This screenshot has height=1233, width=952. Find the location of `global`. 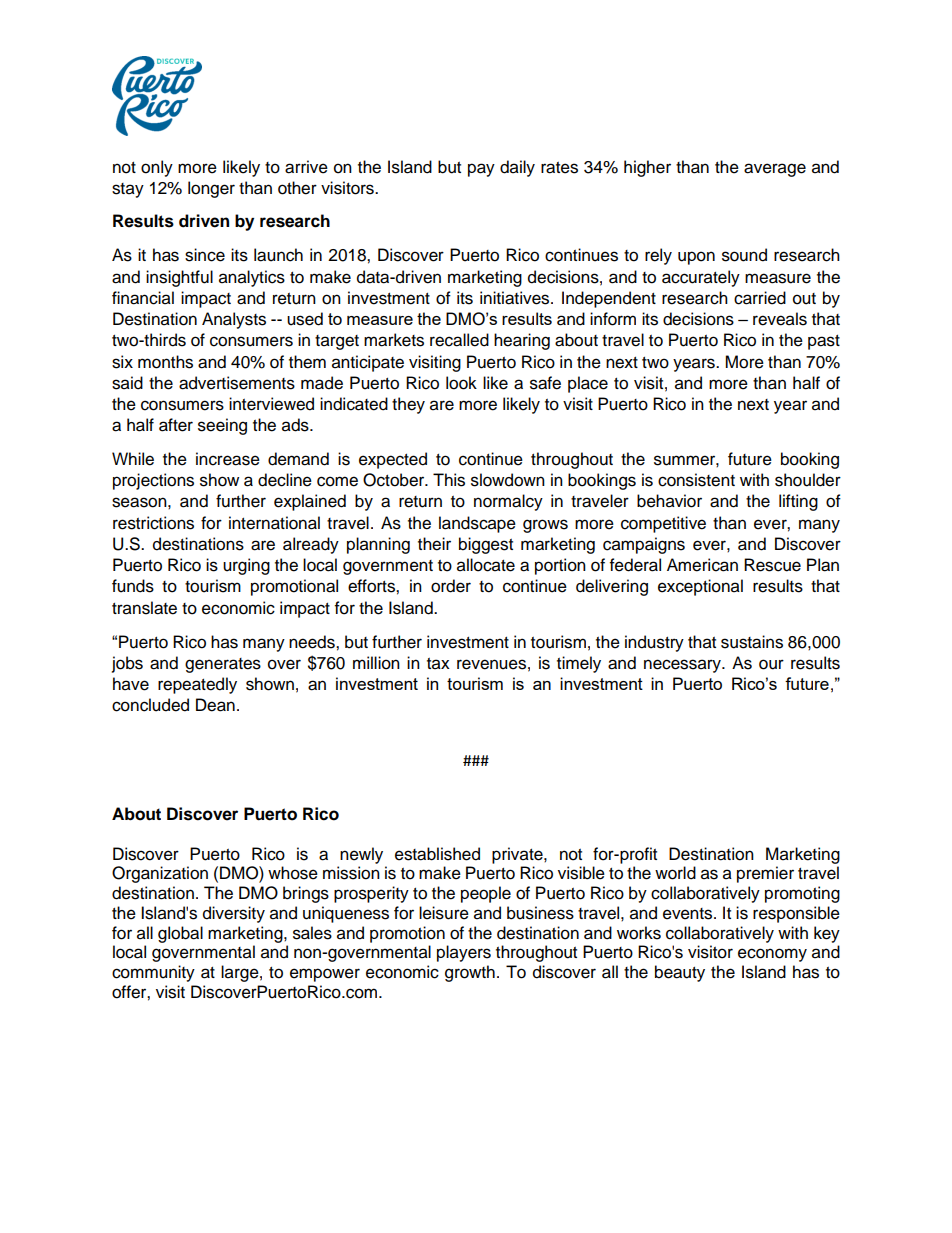

global is located at coordinates (180, 934).
